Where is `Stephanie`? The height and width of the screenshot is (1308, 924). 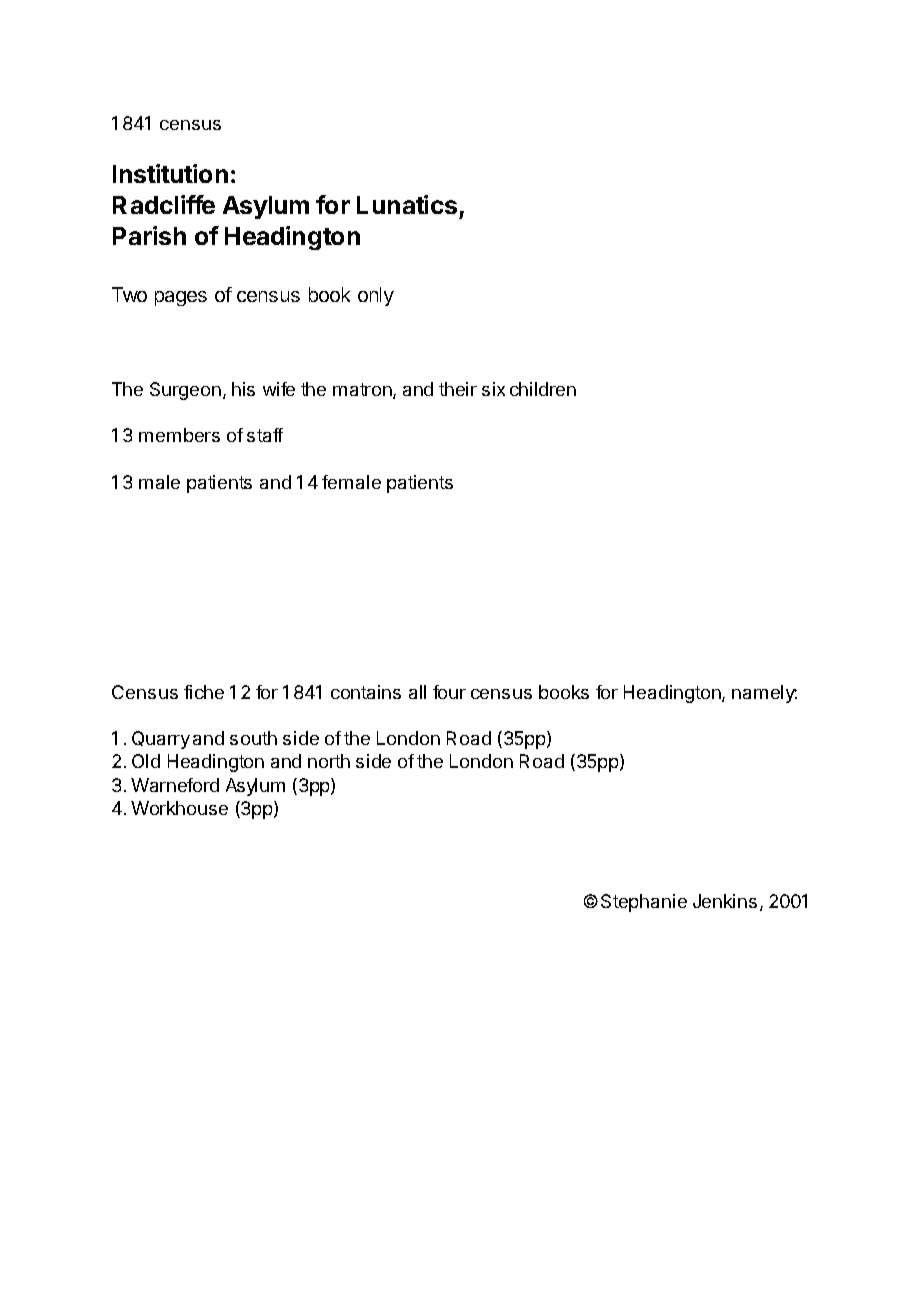
Stephanie is located at coordinates (644, 903).
